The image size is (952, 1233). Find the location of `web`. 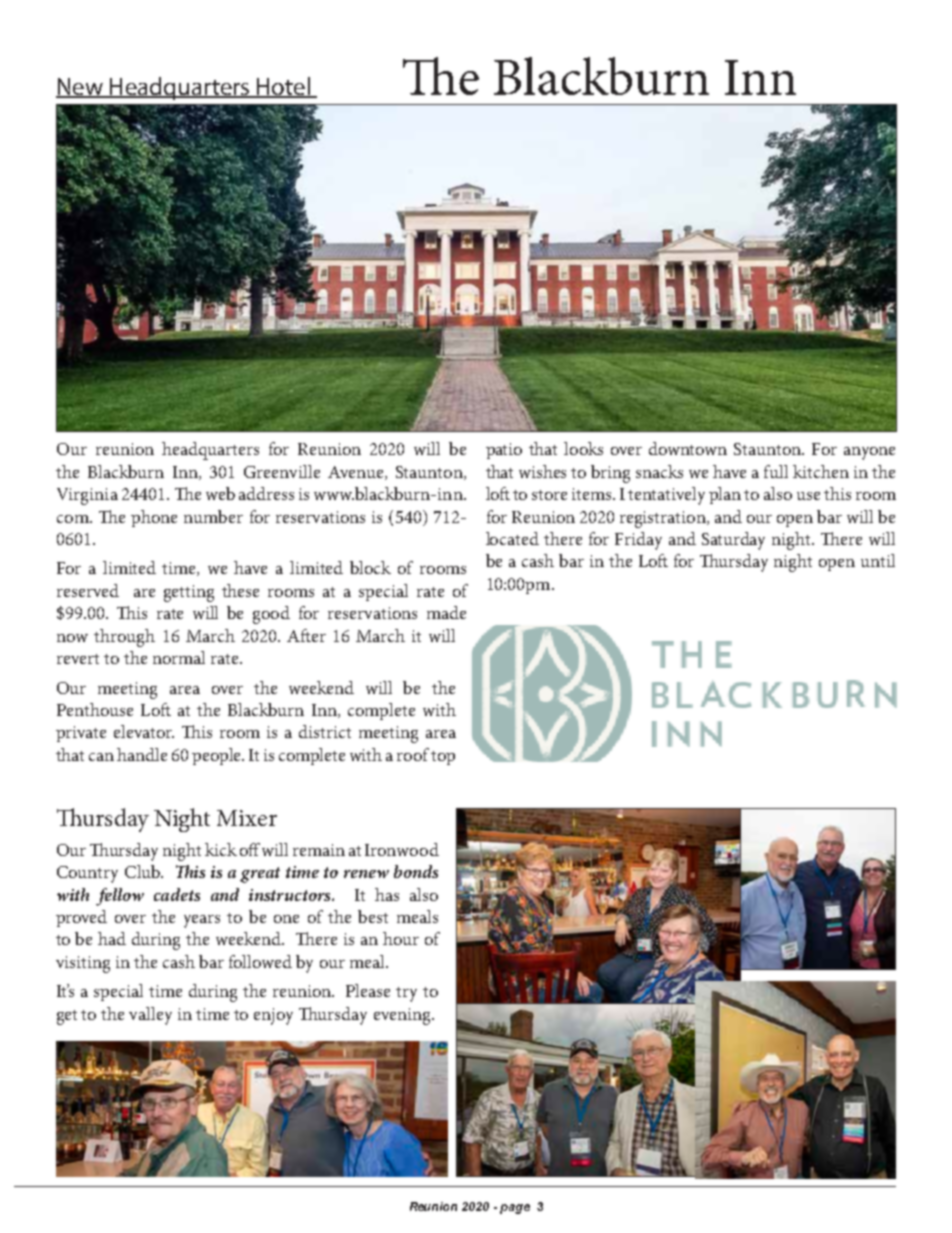

web is located at coordinates (220, 493).
